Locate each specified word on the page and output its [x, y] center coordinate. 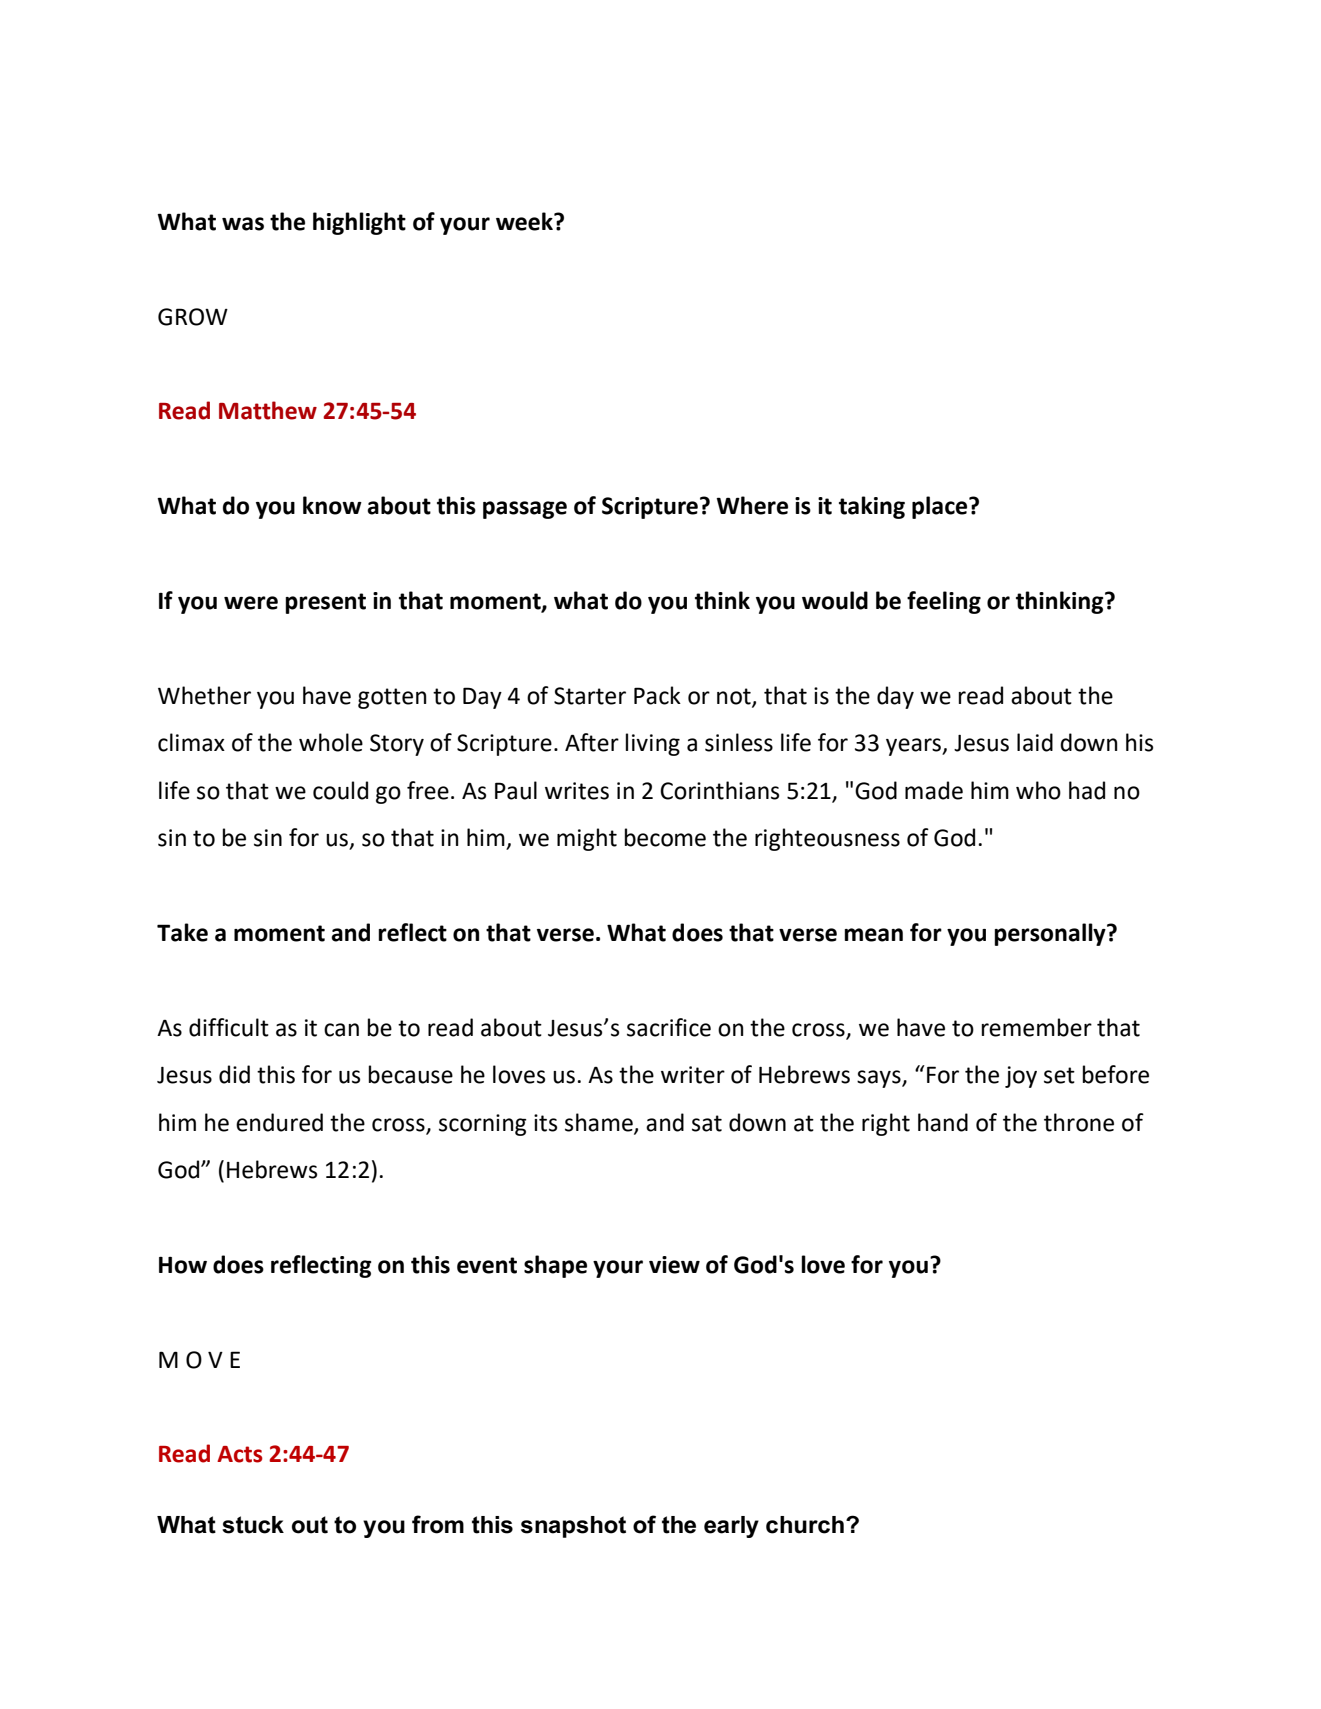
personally [1051, 934]
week [525, 221]
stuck [253, 1525]
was [243, 224]
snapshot [573, 1527]
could [340, 790]
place [941, 507]
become [665, 837]
